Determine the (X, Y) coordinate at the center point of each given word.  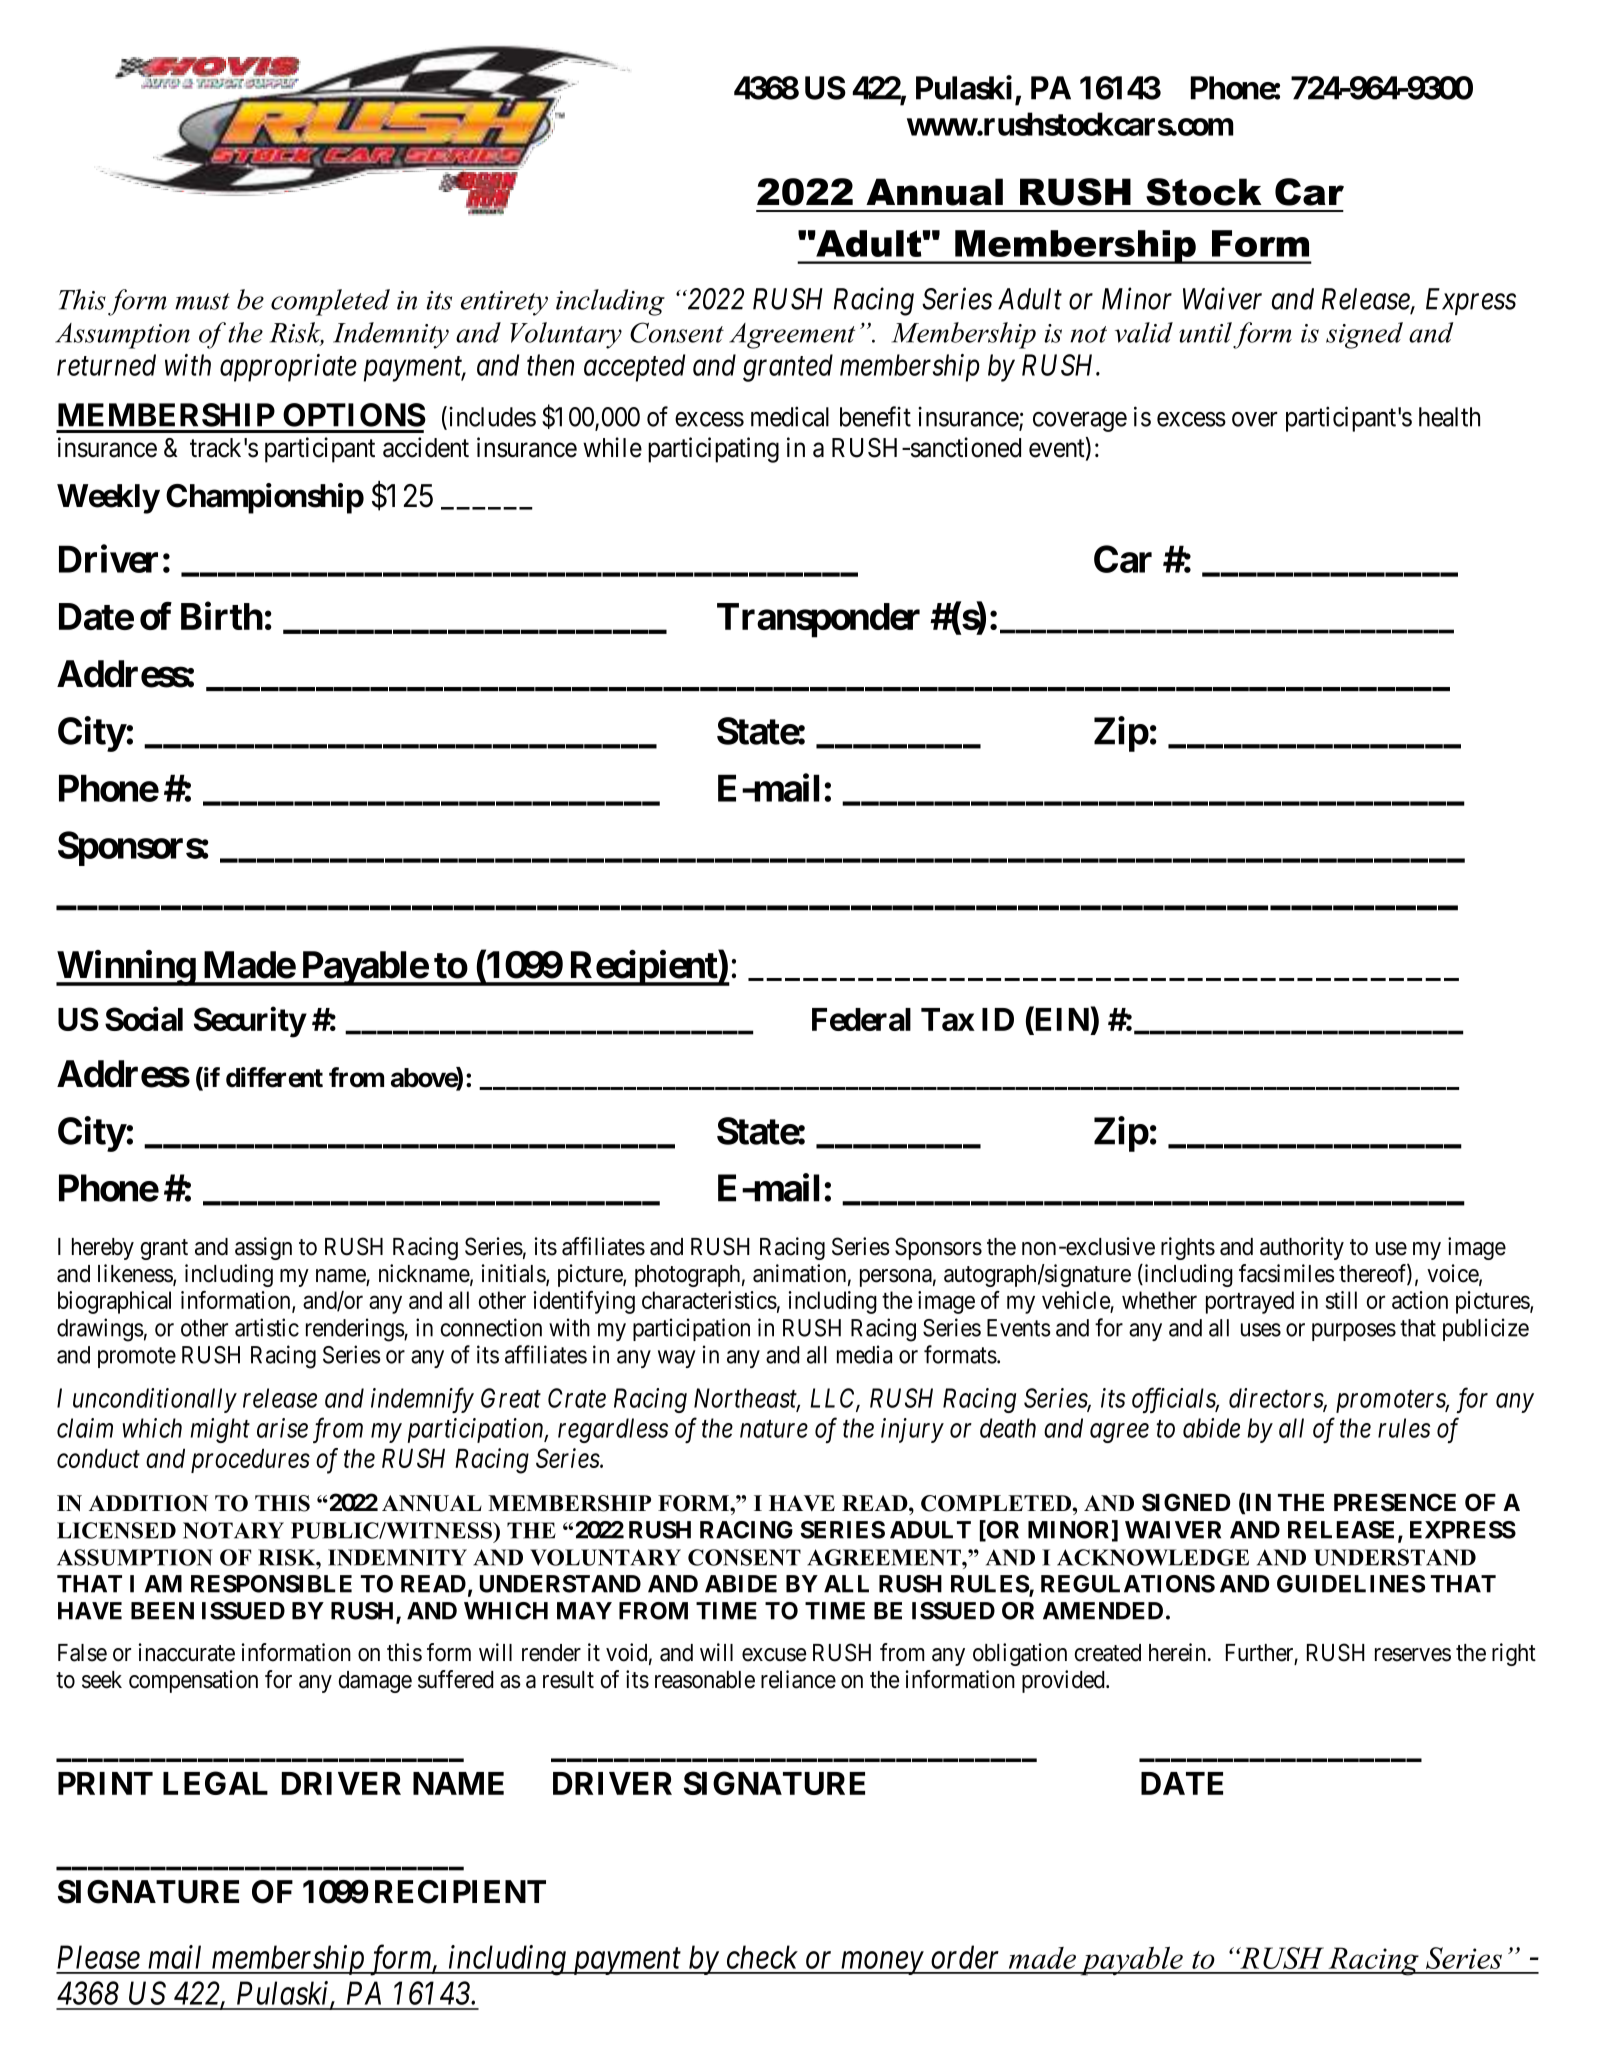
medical (790, 416)
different (274, 1077)
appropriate (288, 368)
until (1205, 332)
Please (98, 1957)
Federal (861, 1019)
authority (1302, 1248)
